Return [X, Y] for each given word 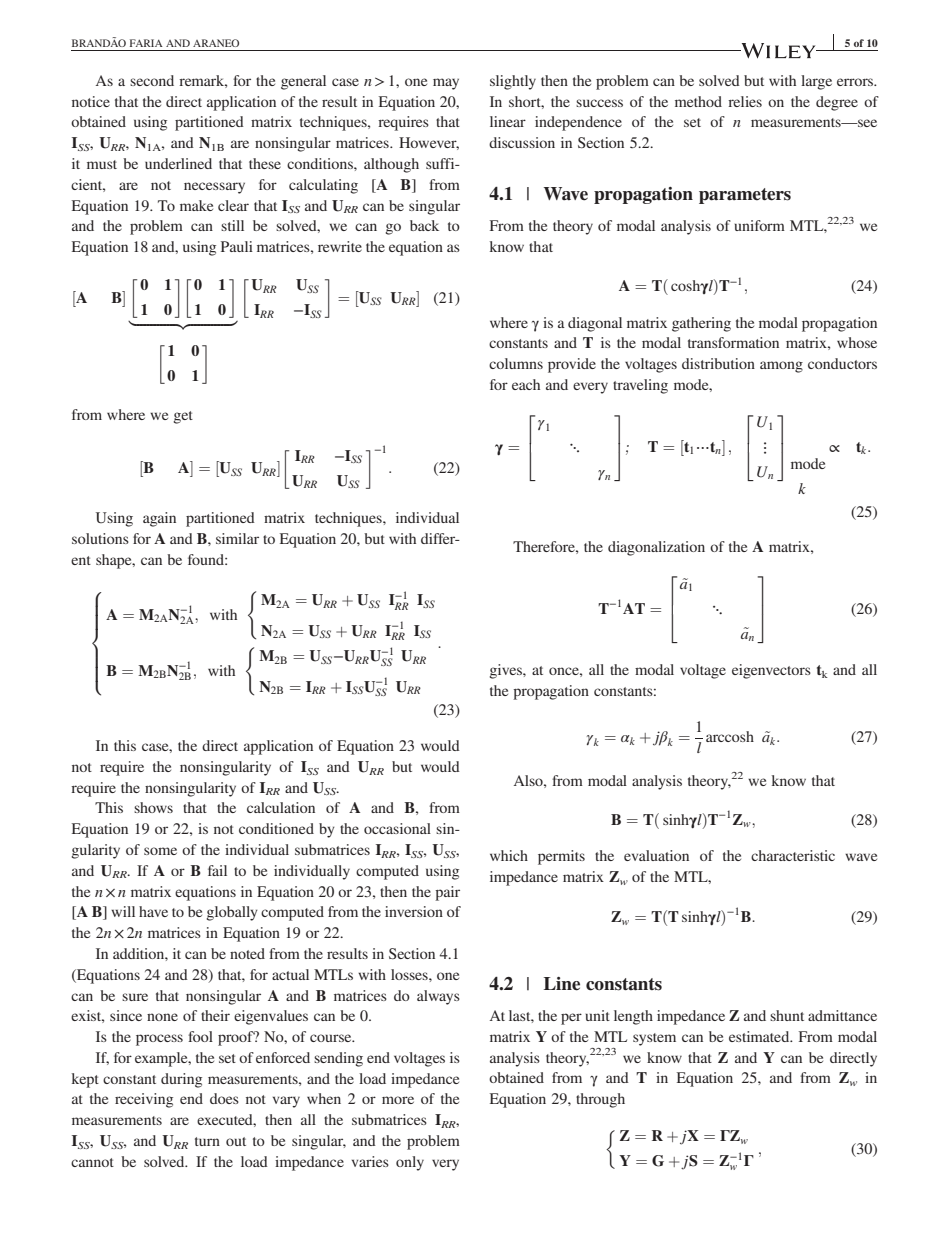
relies [745, 101]
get [183, 417]
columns [516, 363]
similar [237, 538]
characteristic [793, 855]
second [152, 80]
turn [207, 1141]
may [446, 84]
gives [507, 671]
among [781, 367]
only [410, 1163]
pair [447, 893]
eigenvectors [771, 671]
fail [217, 870]
